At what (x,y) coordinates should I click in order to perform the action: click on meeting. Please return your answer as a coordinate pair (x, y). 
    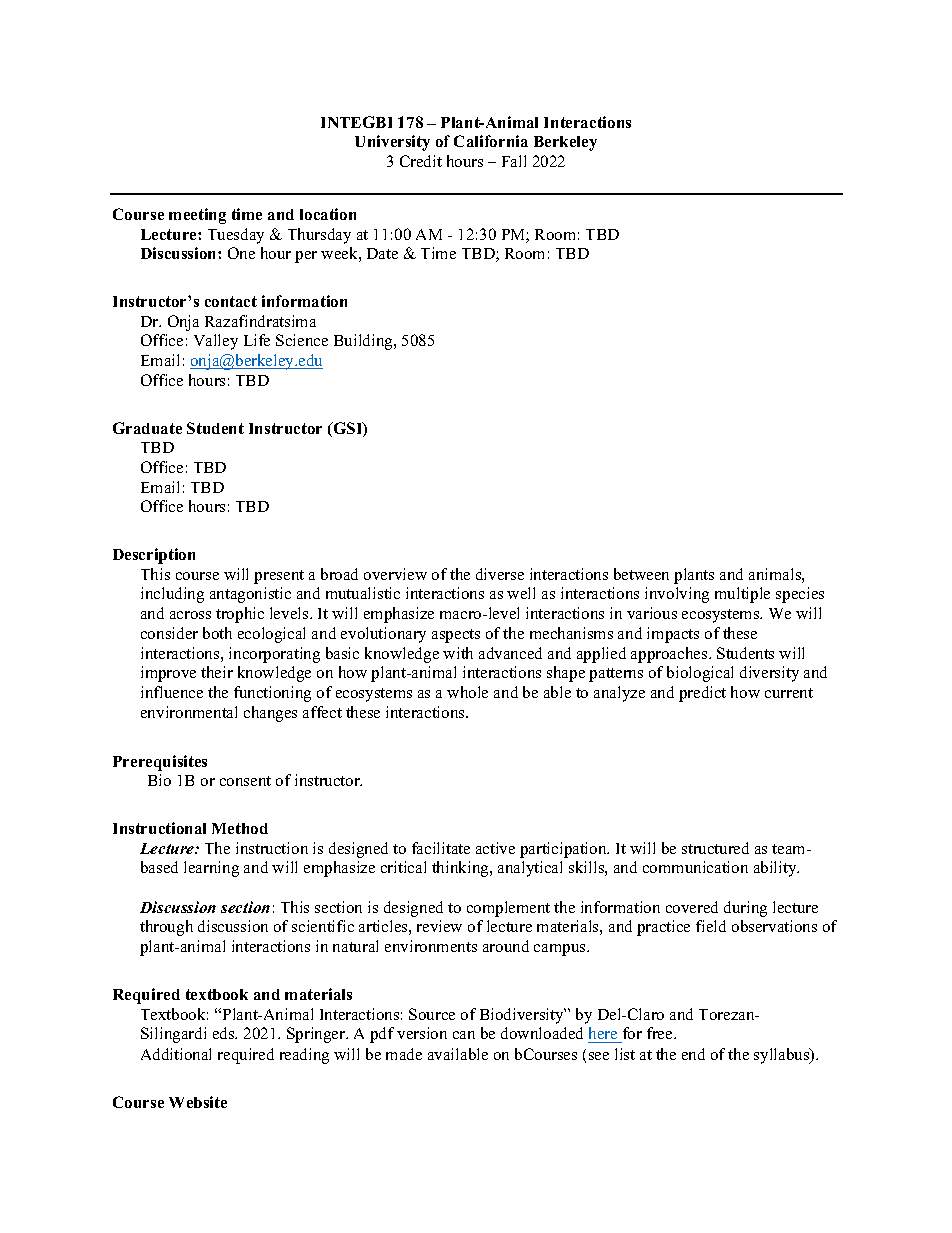
    Looking at the image, I should click on (197, 216).
